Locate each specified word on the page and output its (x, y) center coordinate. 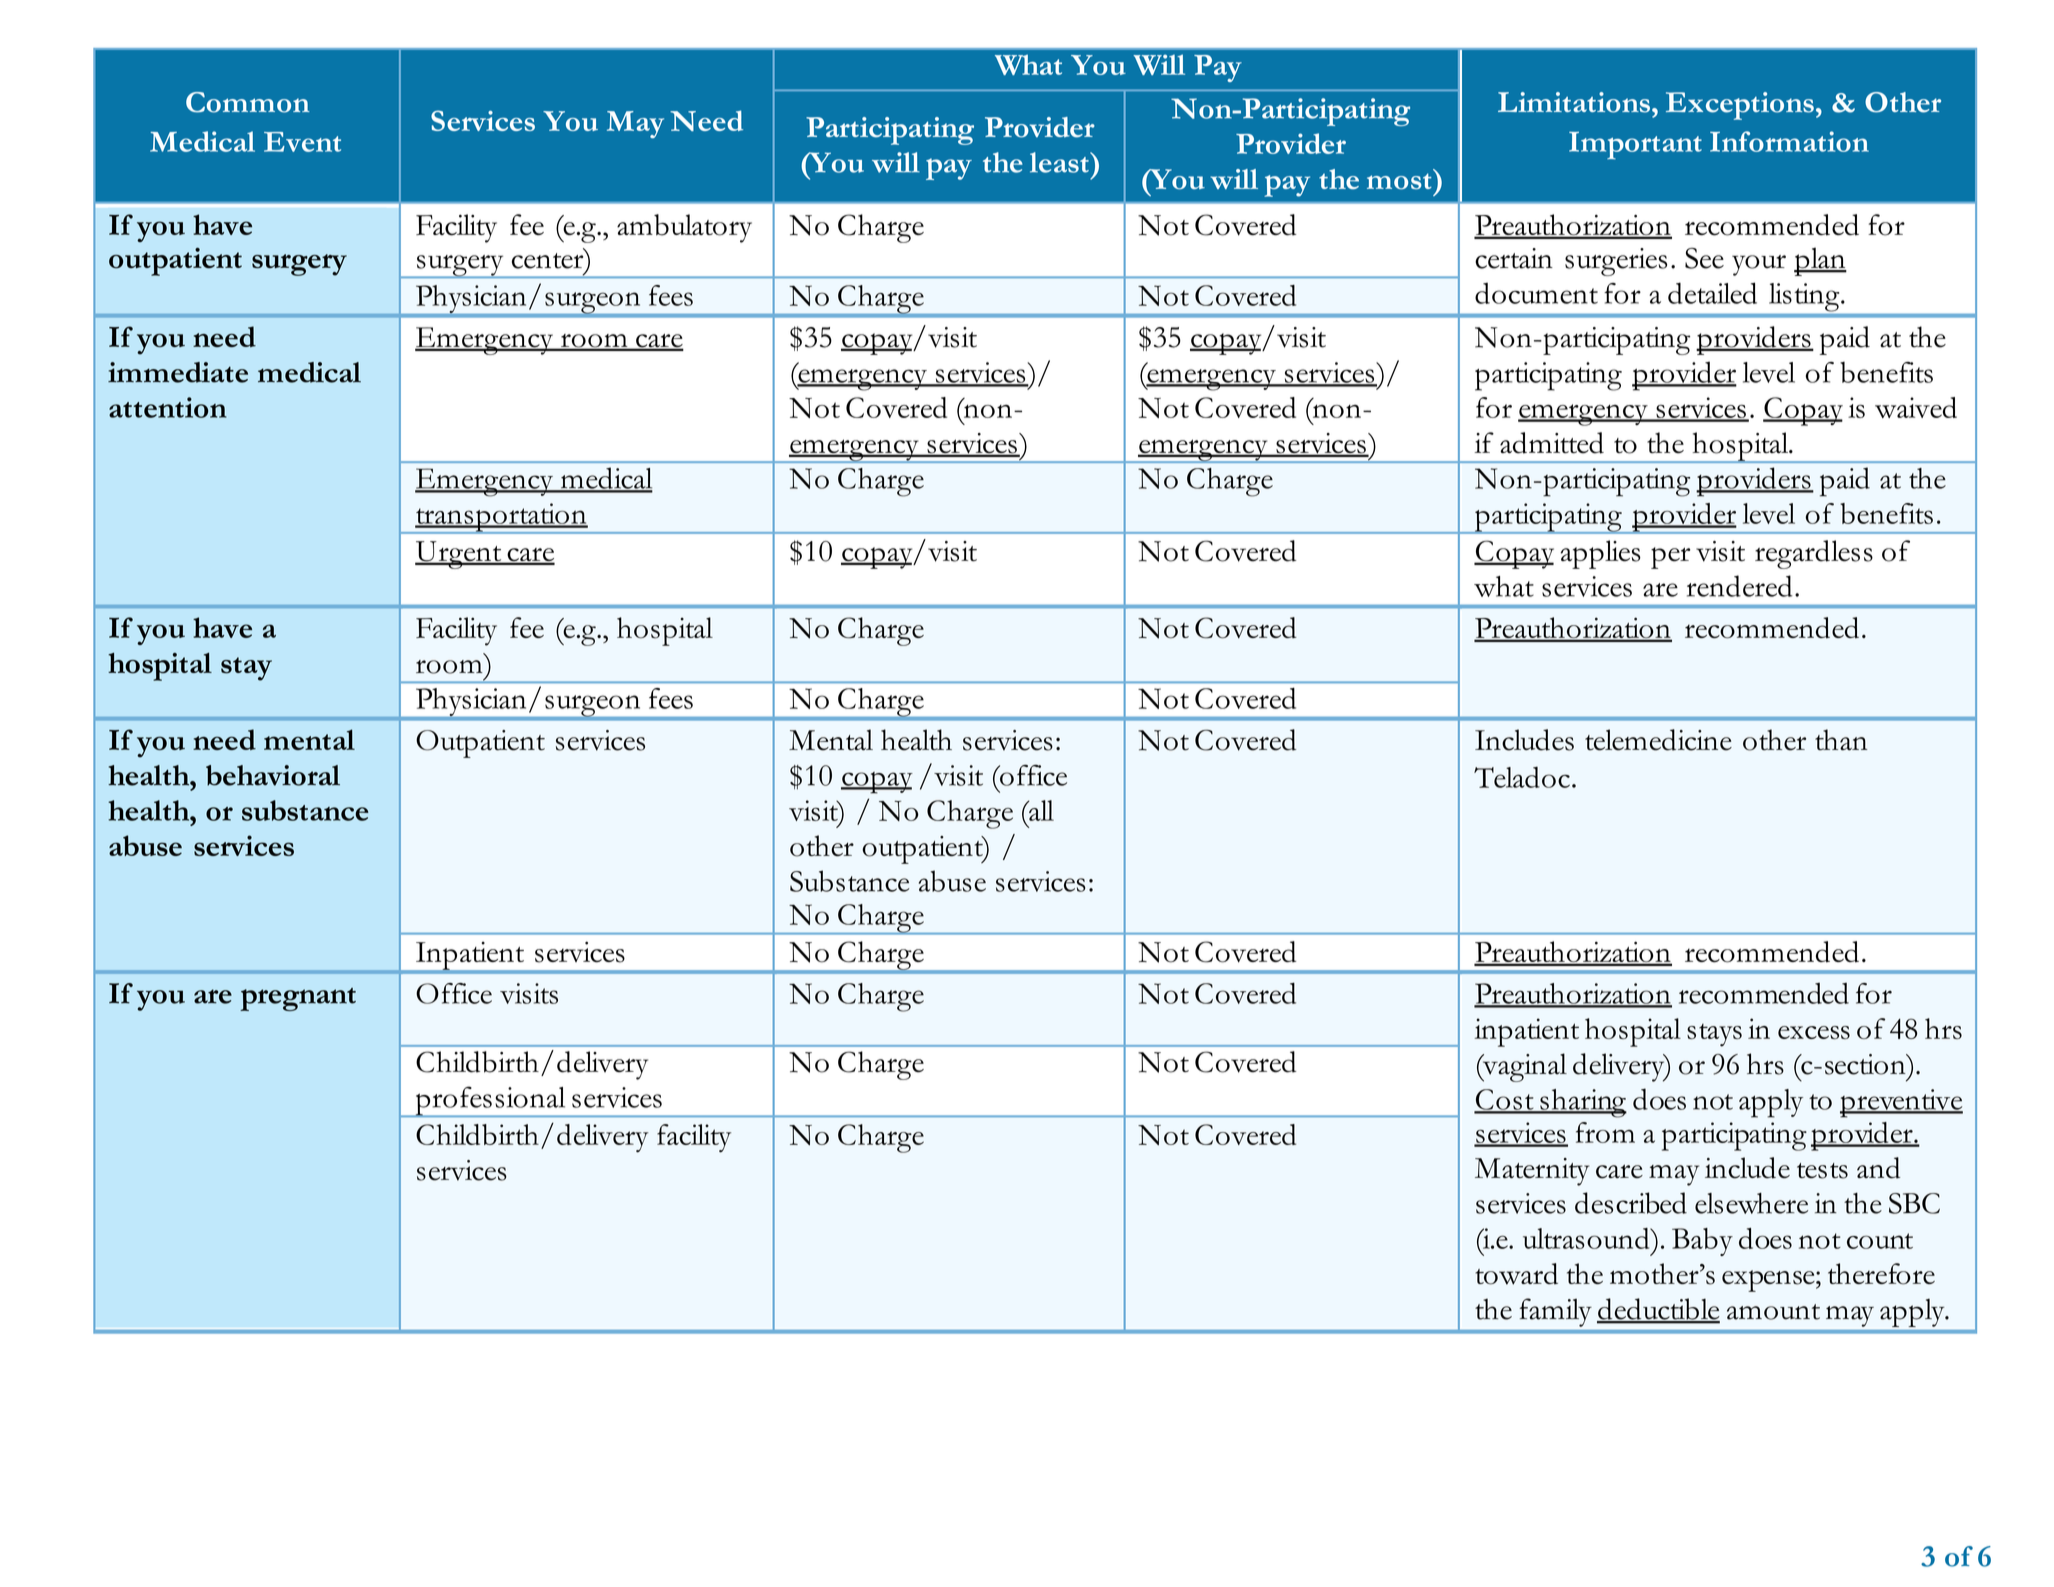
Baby (1702, 1242)
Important (1635, 146)
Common (248, 102)
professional (490, 1101)
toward (1516, 1274)
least (1060, 162)
